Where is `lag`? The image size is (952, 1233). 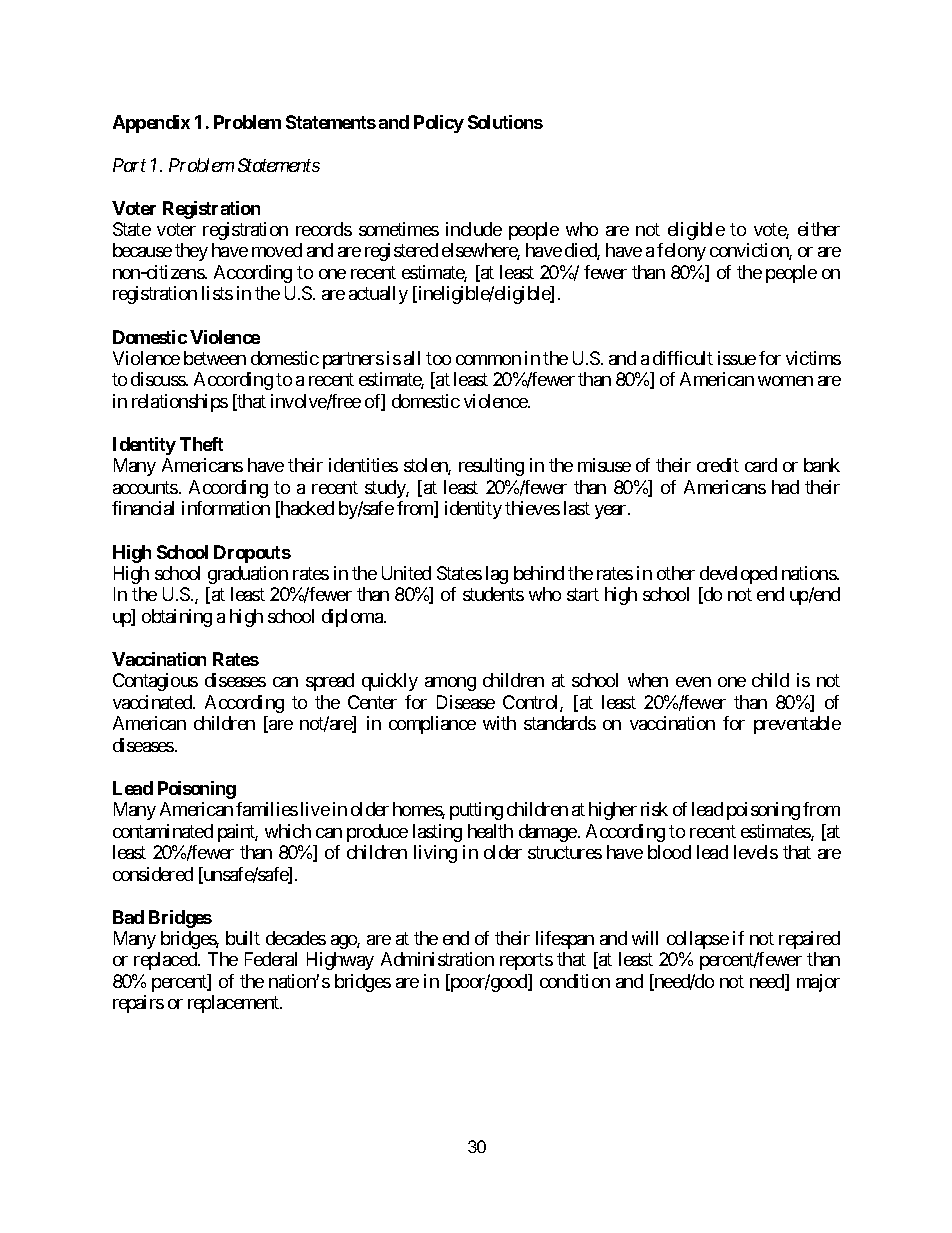
lag is located at coordinates (497, 575).
